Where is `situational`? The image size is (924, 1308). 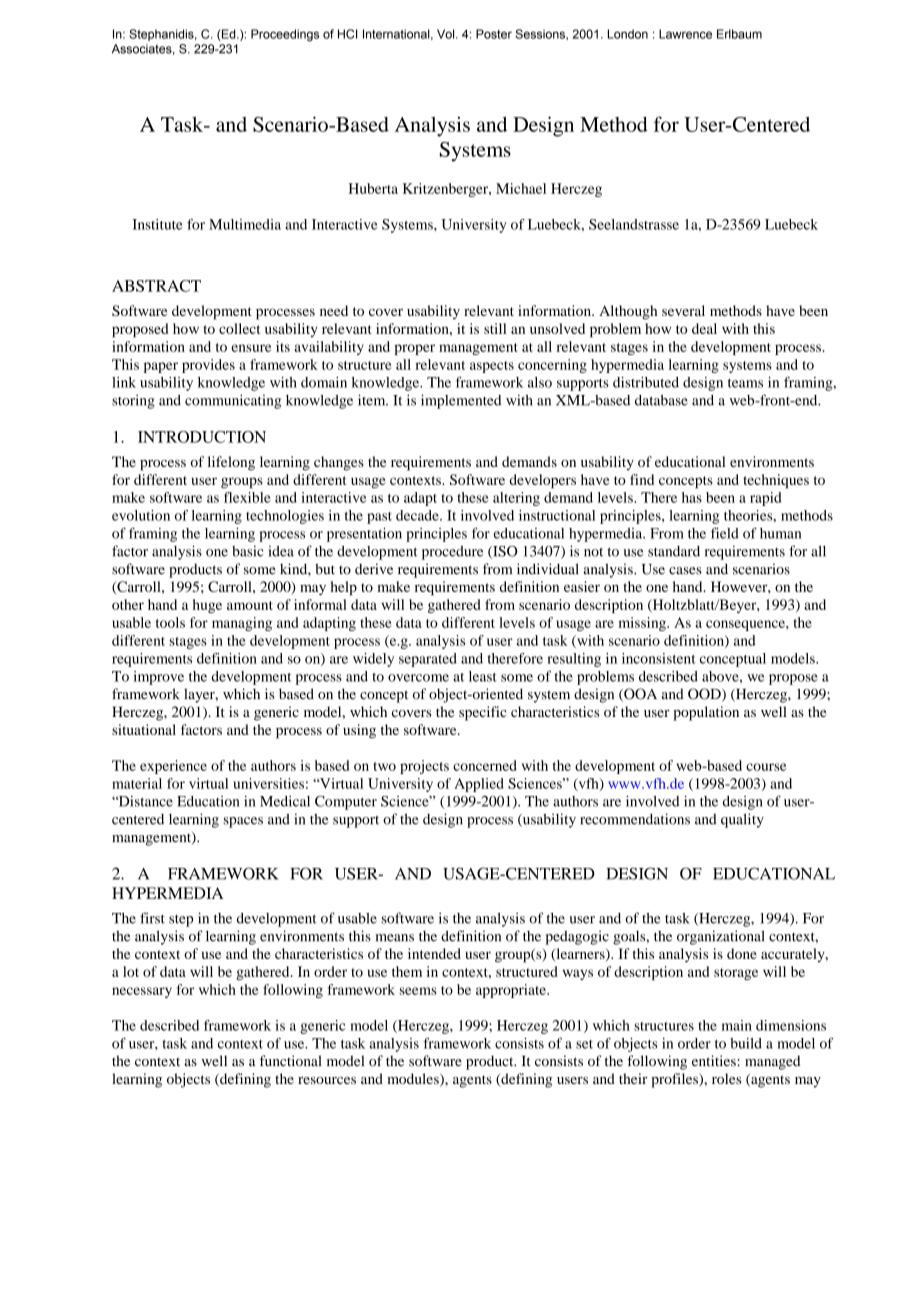
situational is located at coordinates (144, 729).
